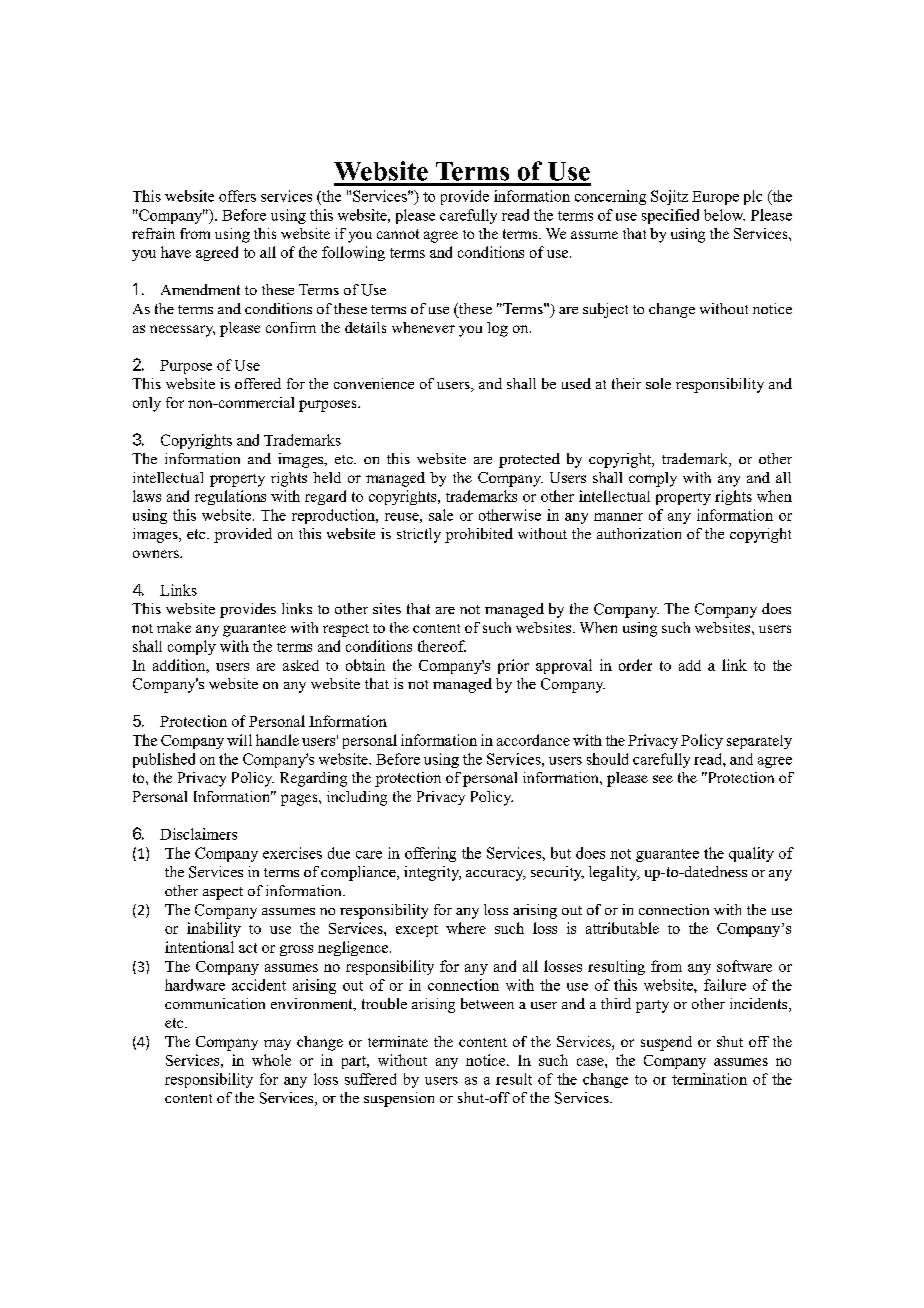 The image size is (924, 1308). What do you see at coordinates (635, 665) in the page?
I see `order` at bounding box center [635, 665].
